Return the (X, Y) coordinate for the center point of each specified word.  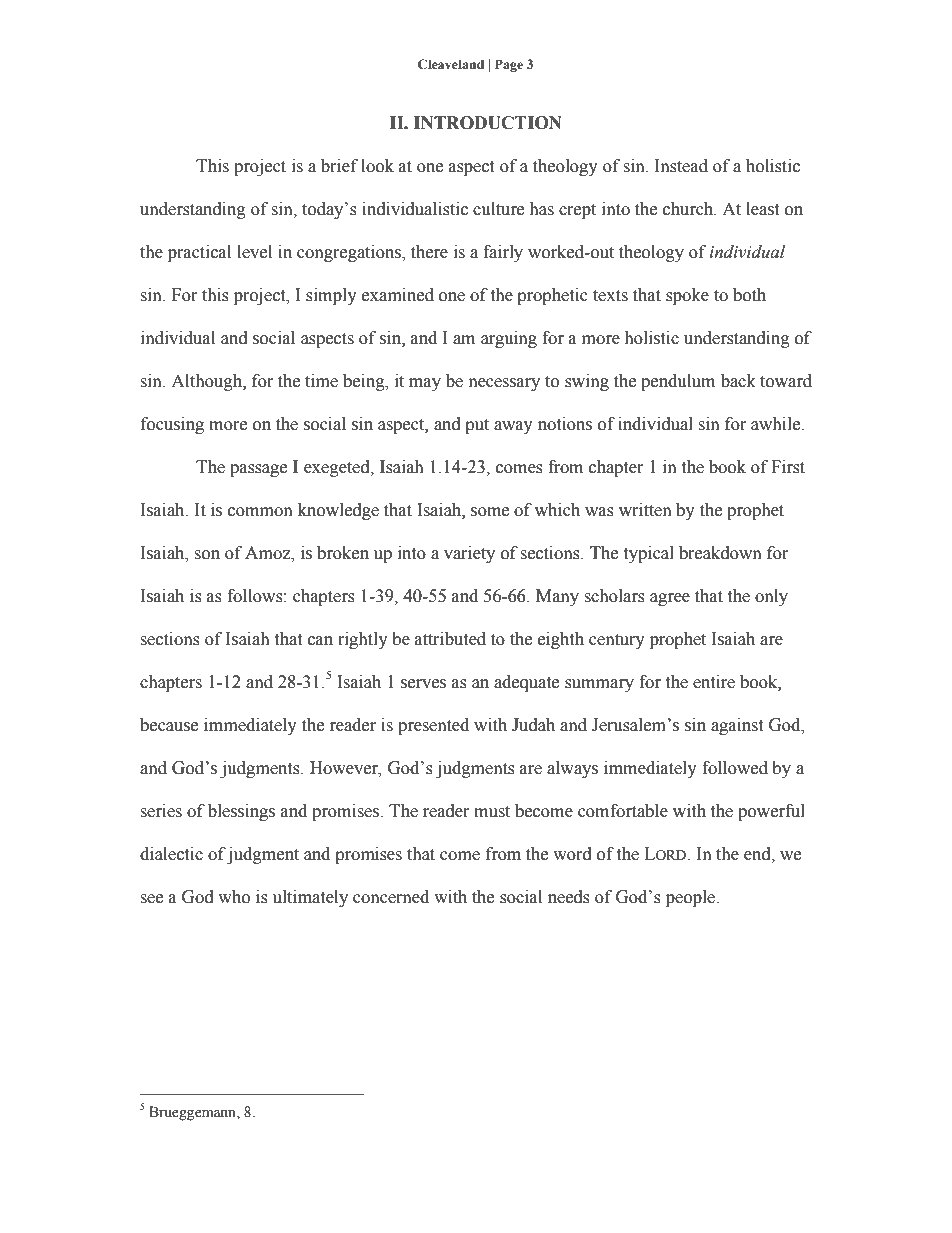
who (234, 897)
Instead (681, 166)
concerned (391, 897)
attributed (450, 639)
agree (670, 599)
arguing (509, 339)
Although (207, 382)
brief (339, 166)
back (738, 381)
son (207, 555)
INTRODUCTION (488, 123)
